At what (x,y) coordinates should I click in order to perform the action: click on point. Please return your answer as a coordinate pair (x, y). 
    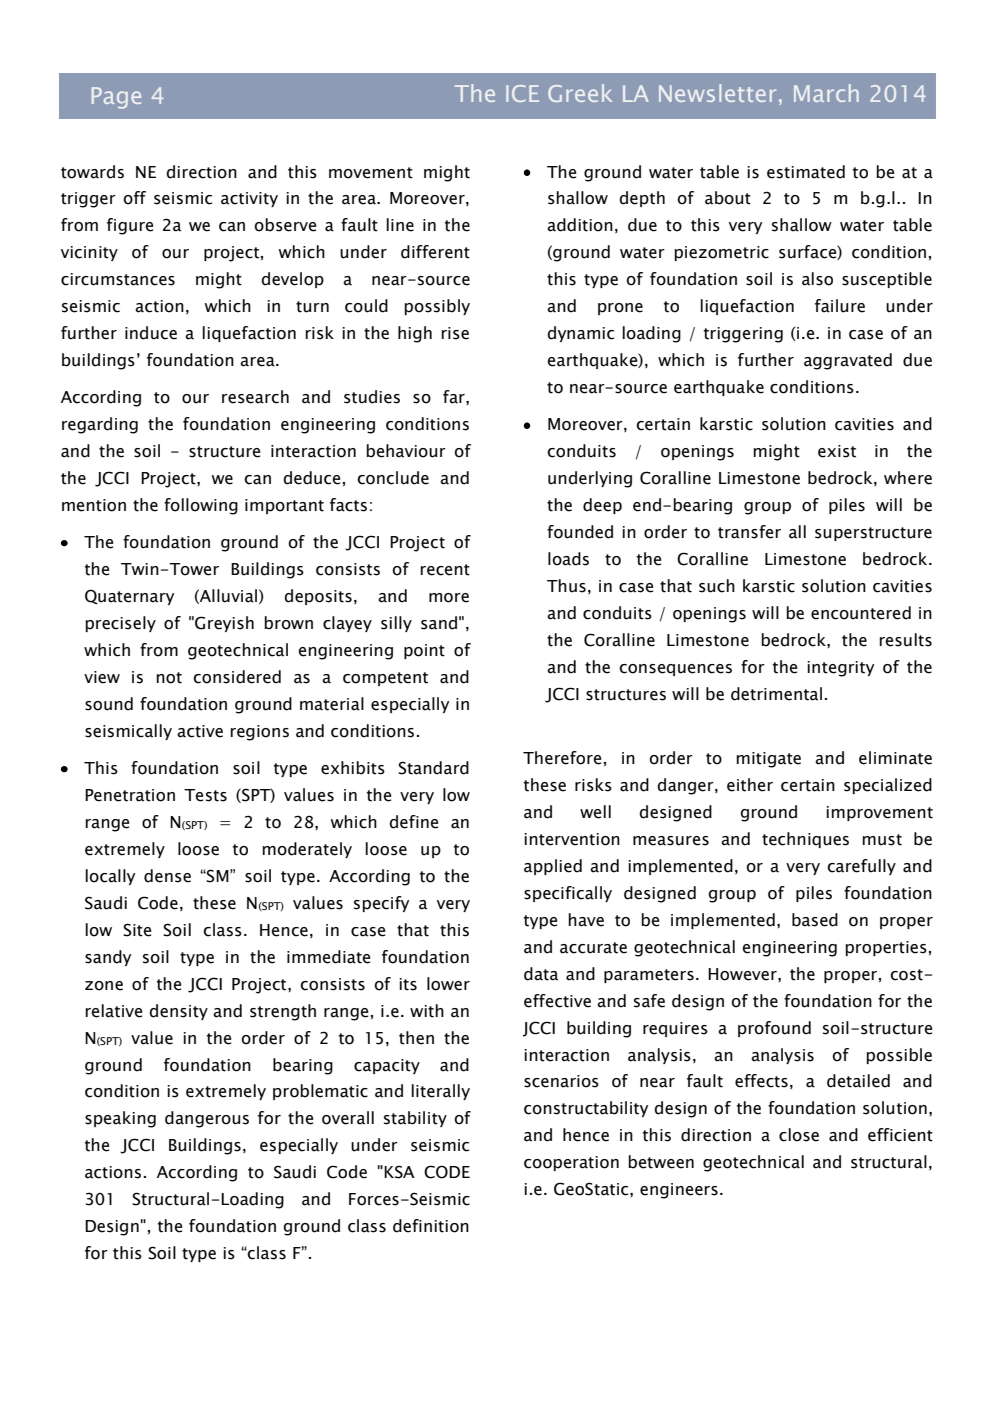
    Looking at the image, I should click on (424, 651).
